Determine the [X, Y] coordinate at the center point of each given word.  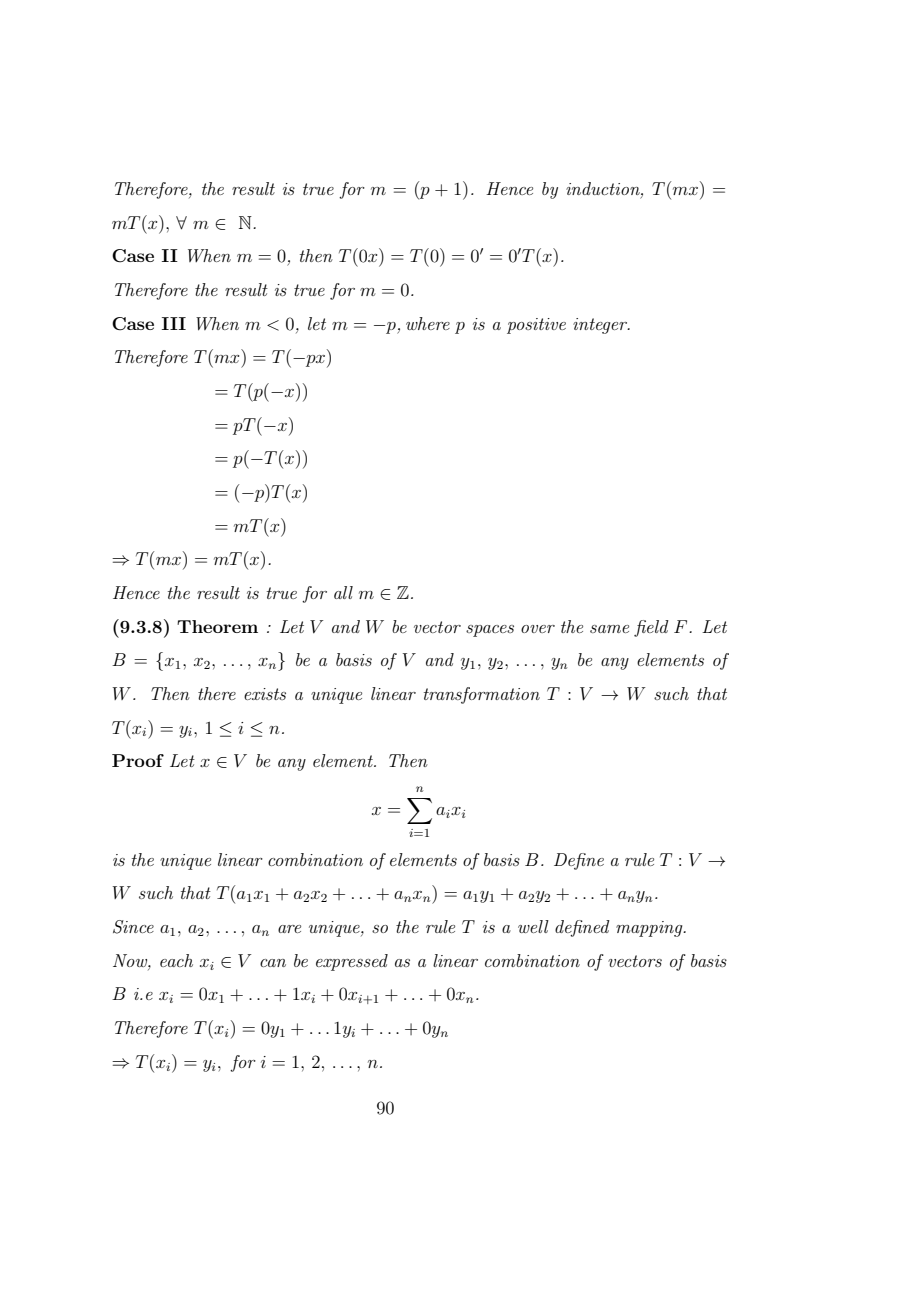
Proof [138, 760]
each [176, 960]
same [609, 629]
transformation [482, 695]
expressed [352, 962]
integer [601, 326]
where [428, 323]
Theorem [217, 626]
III [174, 323]
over [538, 629]
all [343, 592]
